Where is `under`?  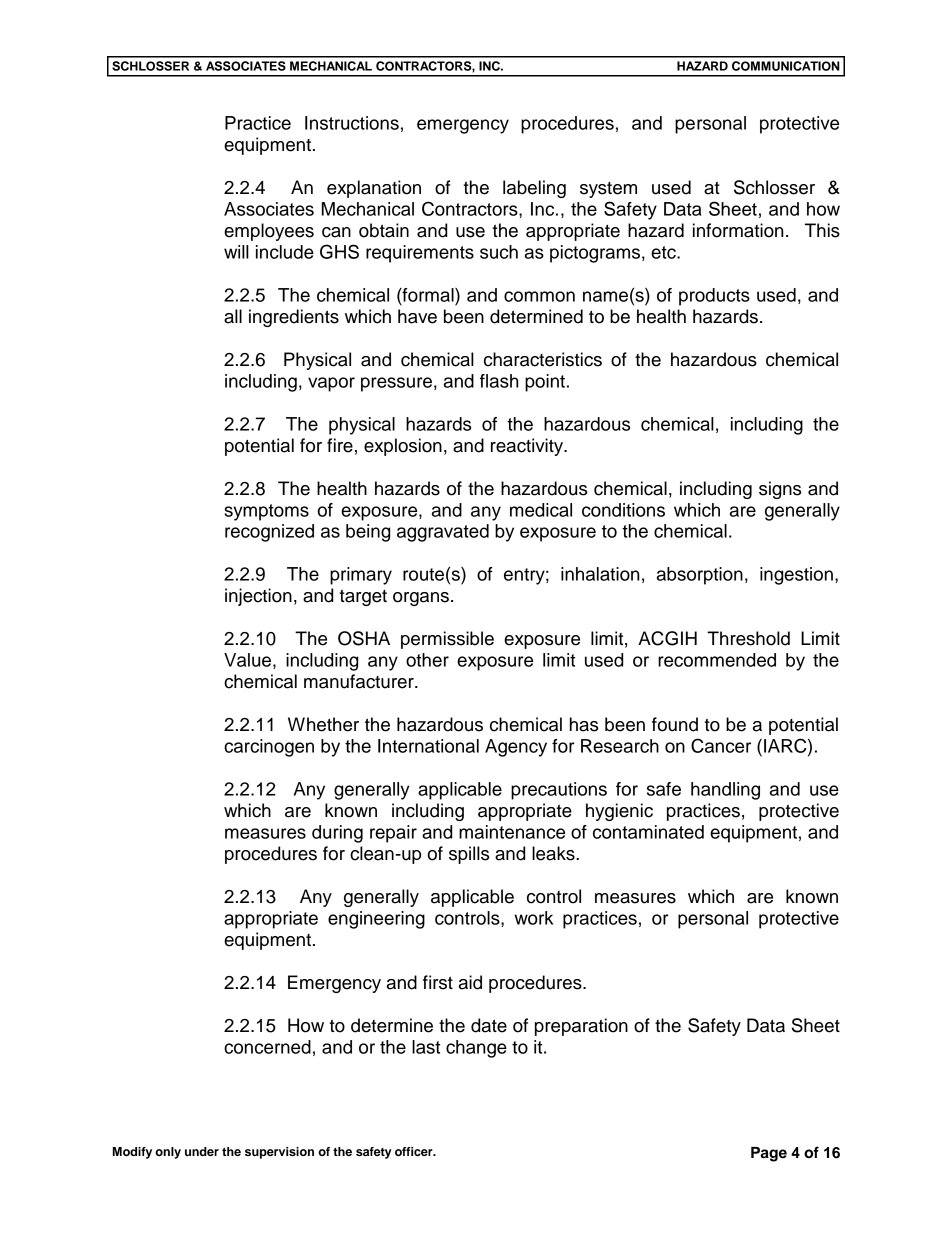
under is located at coordinates (202, 1151).
